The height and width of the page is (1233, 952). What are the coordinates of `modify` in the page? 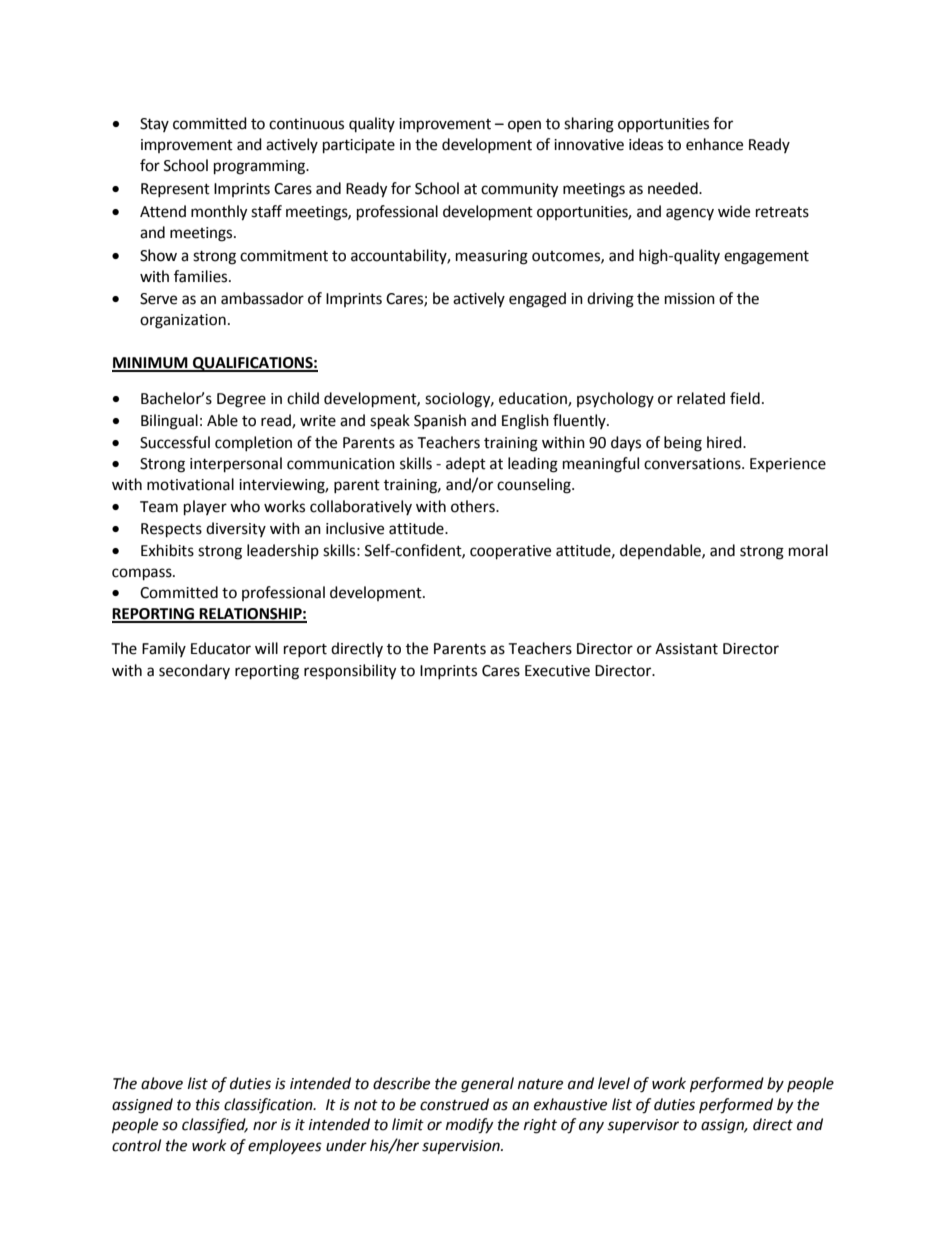 It's located at (469, 1126).
